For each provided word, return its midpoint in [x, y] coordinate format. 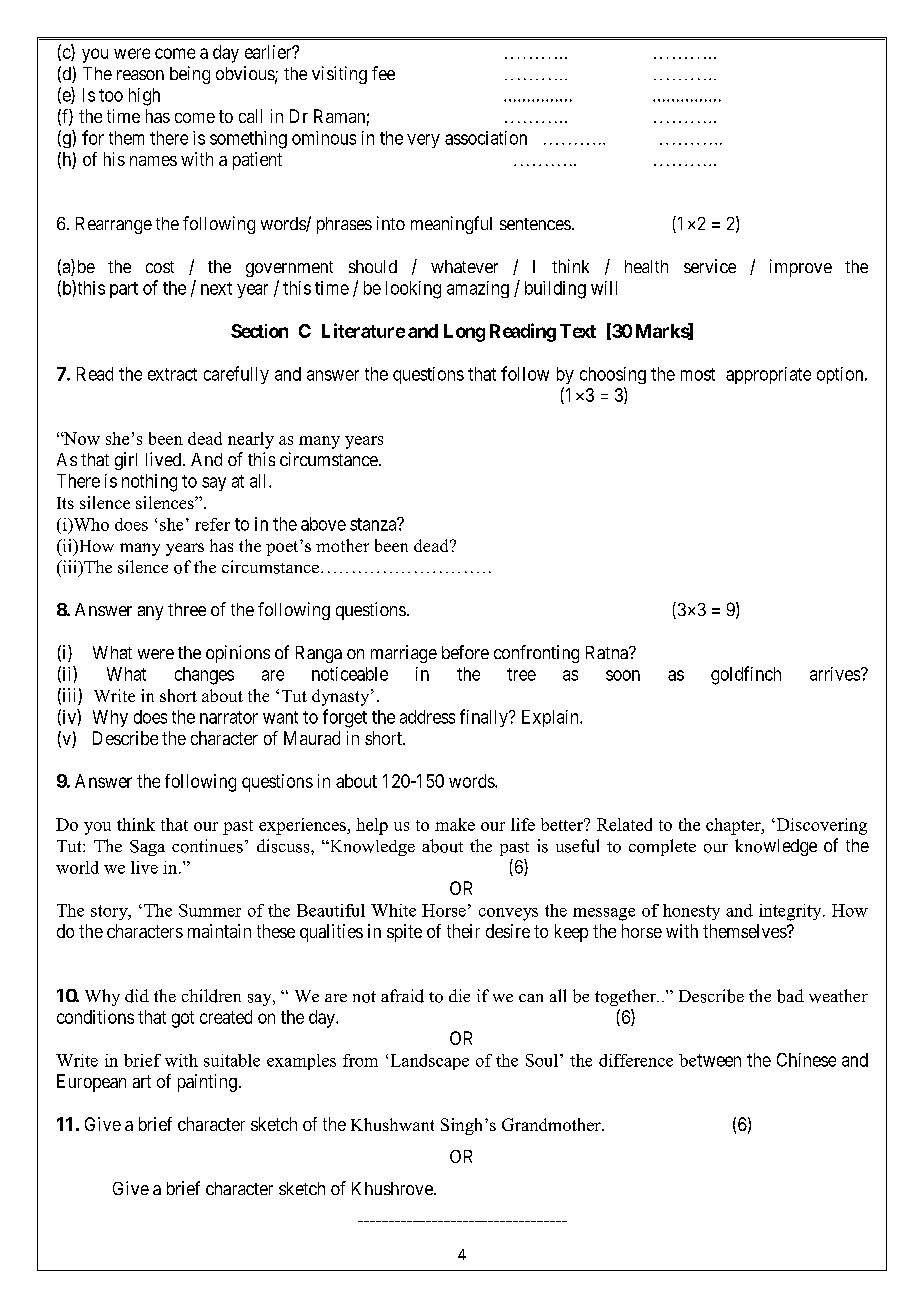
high [144, 97]
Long [464, 333]
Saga [147, 848]
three [187, 609]
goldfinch [746, 675]
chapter [734, 826]
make [455, 824]
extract [172, 374]
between [710, 1060]
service [710, 266]
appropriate [768, 375]
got [183, 1019]
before [465, 652]
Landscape [430, 1062]
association [486, 138]
